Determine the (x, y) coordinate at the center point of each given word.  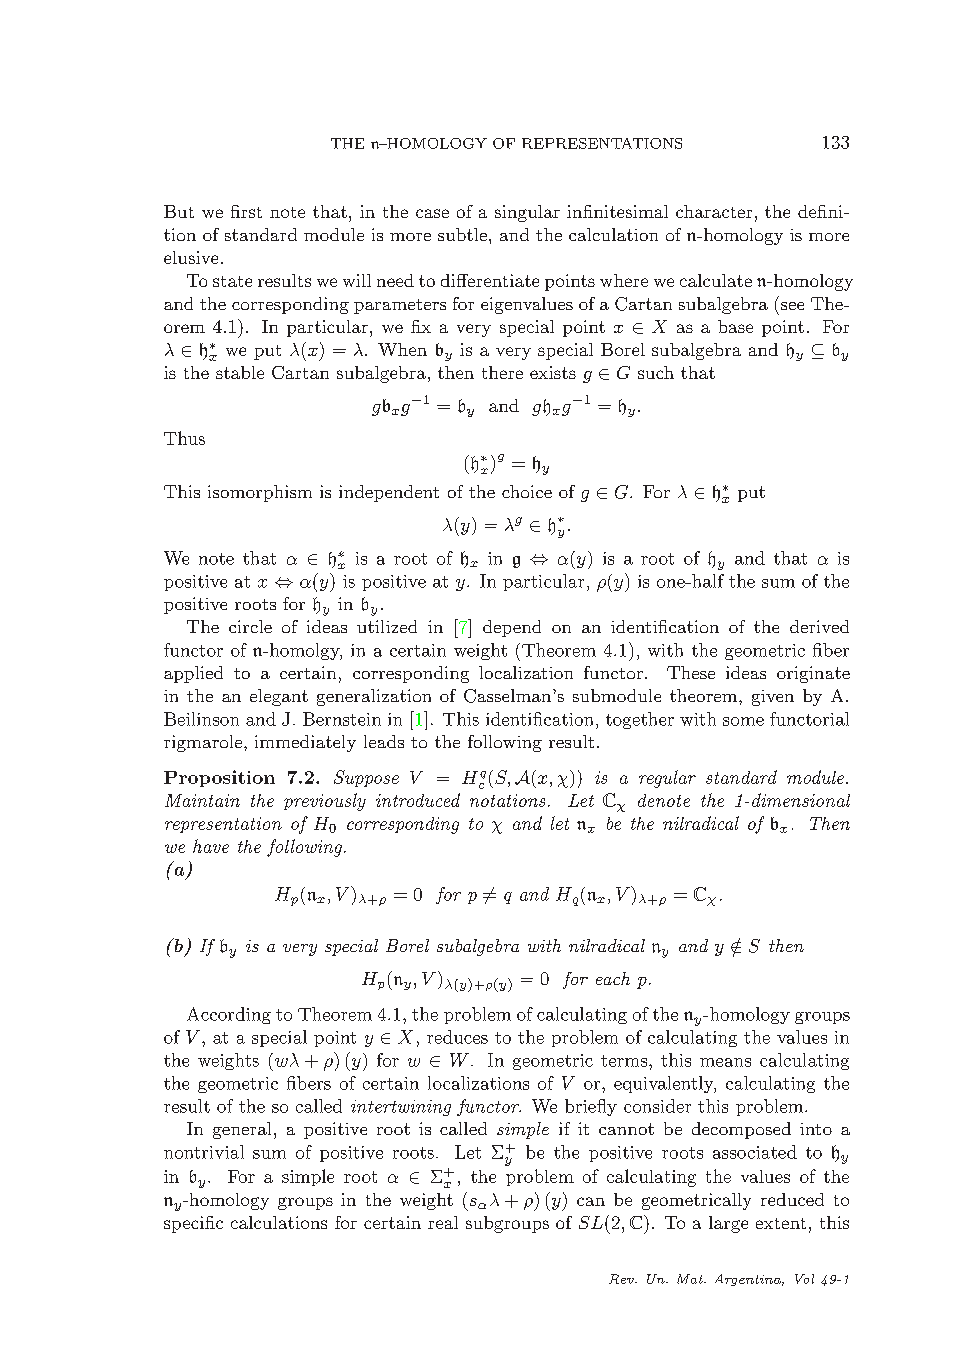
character (714, 211)
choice (527, 491)
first (246, 211)
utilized (387, 626)
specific (193, 1224)
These (691, 672)
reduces (457, 1037)
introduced (418, 800)
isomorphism (260, 493)
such (656, 372)
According (229, 1015)
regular (667, 779)
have (211, 846)
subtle (462, 234)
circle (250, 626)
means (725, 1062)
